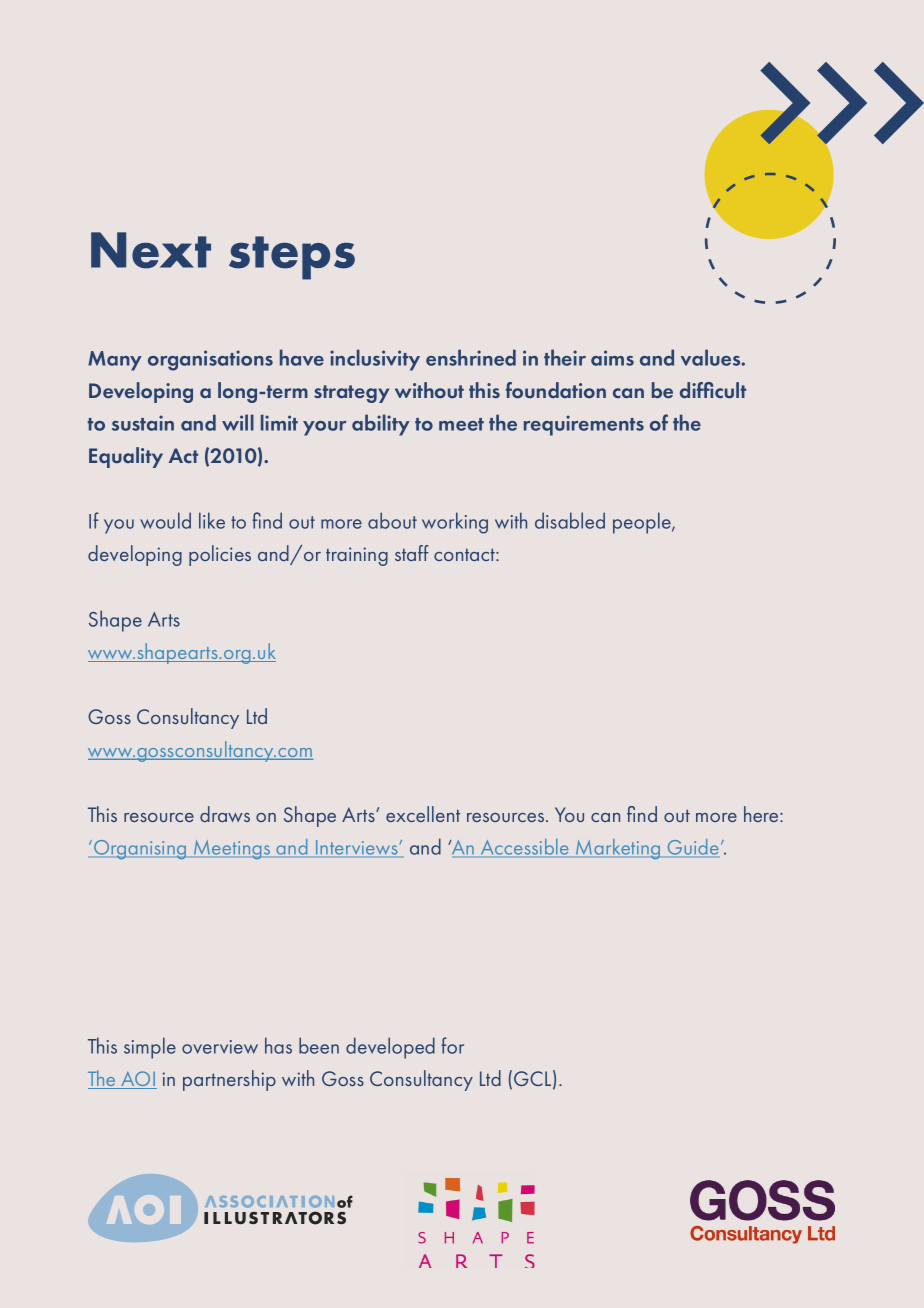 The width and height of the document is (924, 1308). I want to click on working, so click(455, 523).
